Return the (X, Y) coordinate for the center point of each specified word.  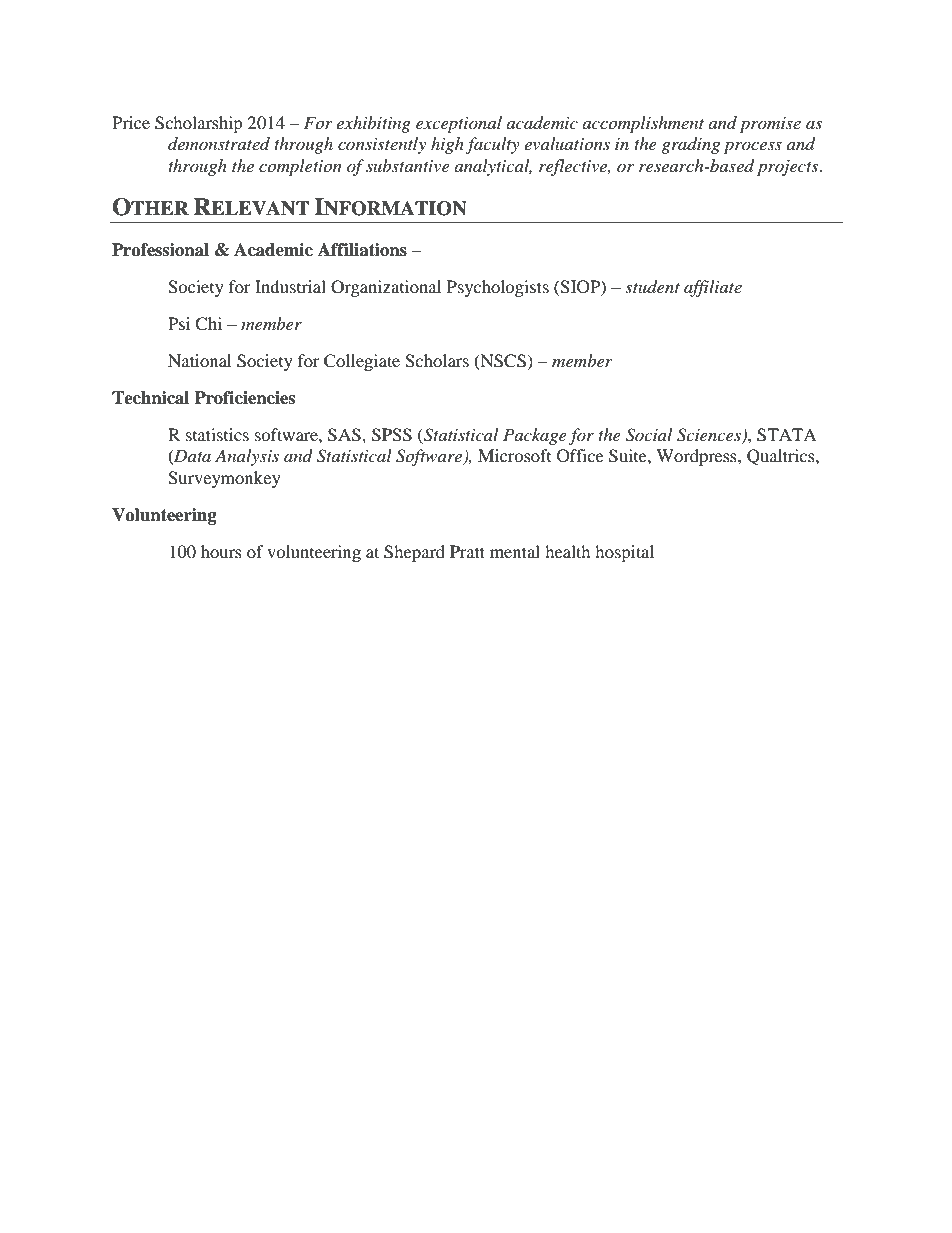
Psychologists (498, 288)
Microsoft (514, 455)
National (199, 360)
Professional (160, 250)
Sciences (710, 436)
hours (221, 551)
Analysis (247, 457)
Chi (208, 324)
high (447, 145)
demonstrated (219, 144)
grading (690, 145)
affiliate (713, 288)
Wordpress (697, 457)
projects (789, 168)
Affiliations (362, 250)
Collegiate (362, 362)
